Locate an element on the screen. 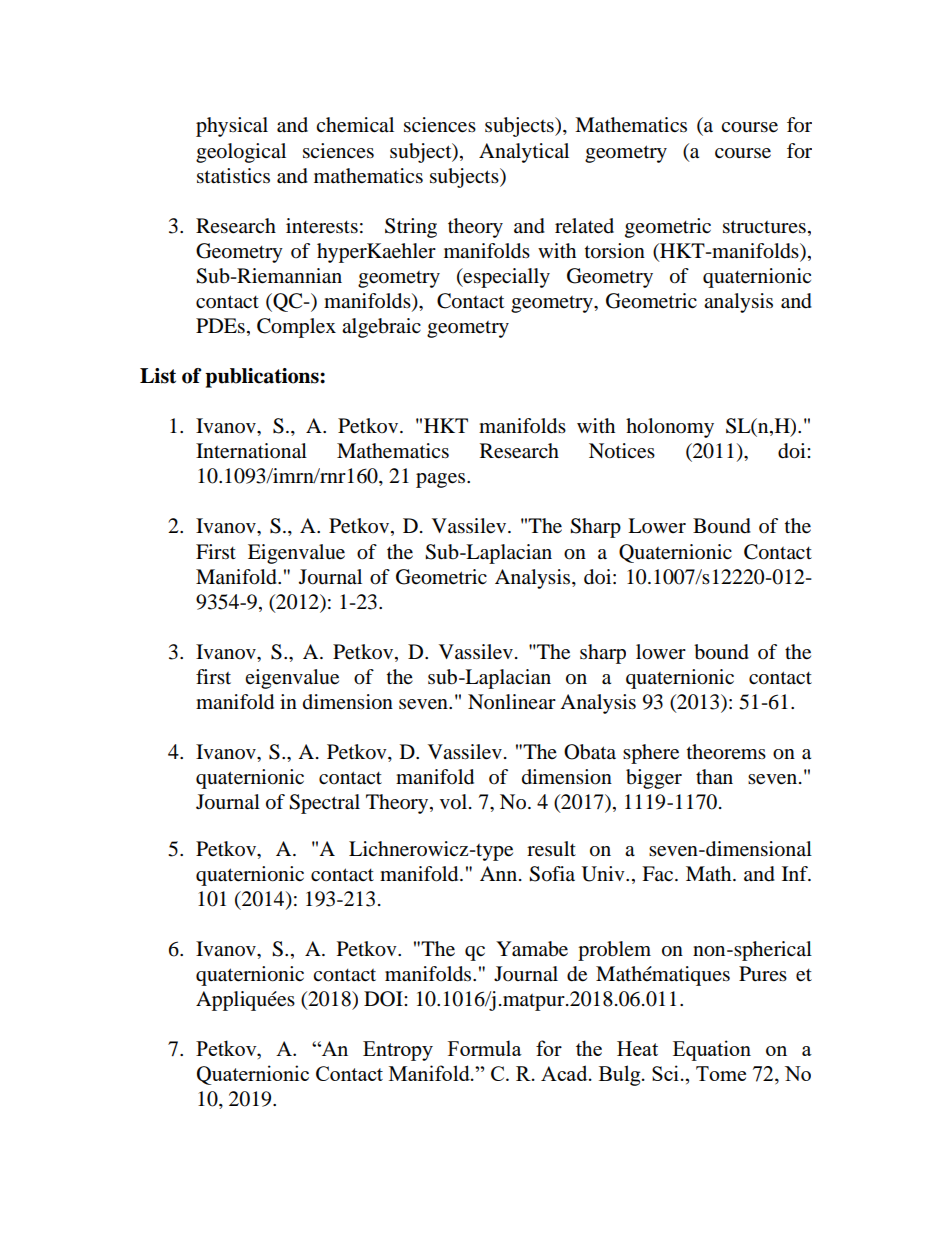 The width and height of the screenshot is (952, 1233). Formula is located at coordinates (485, 1048).
